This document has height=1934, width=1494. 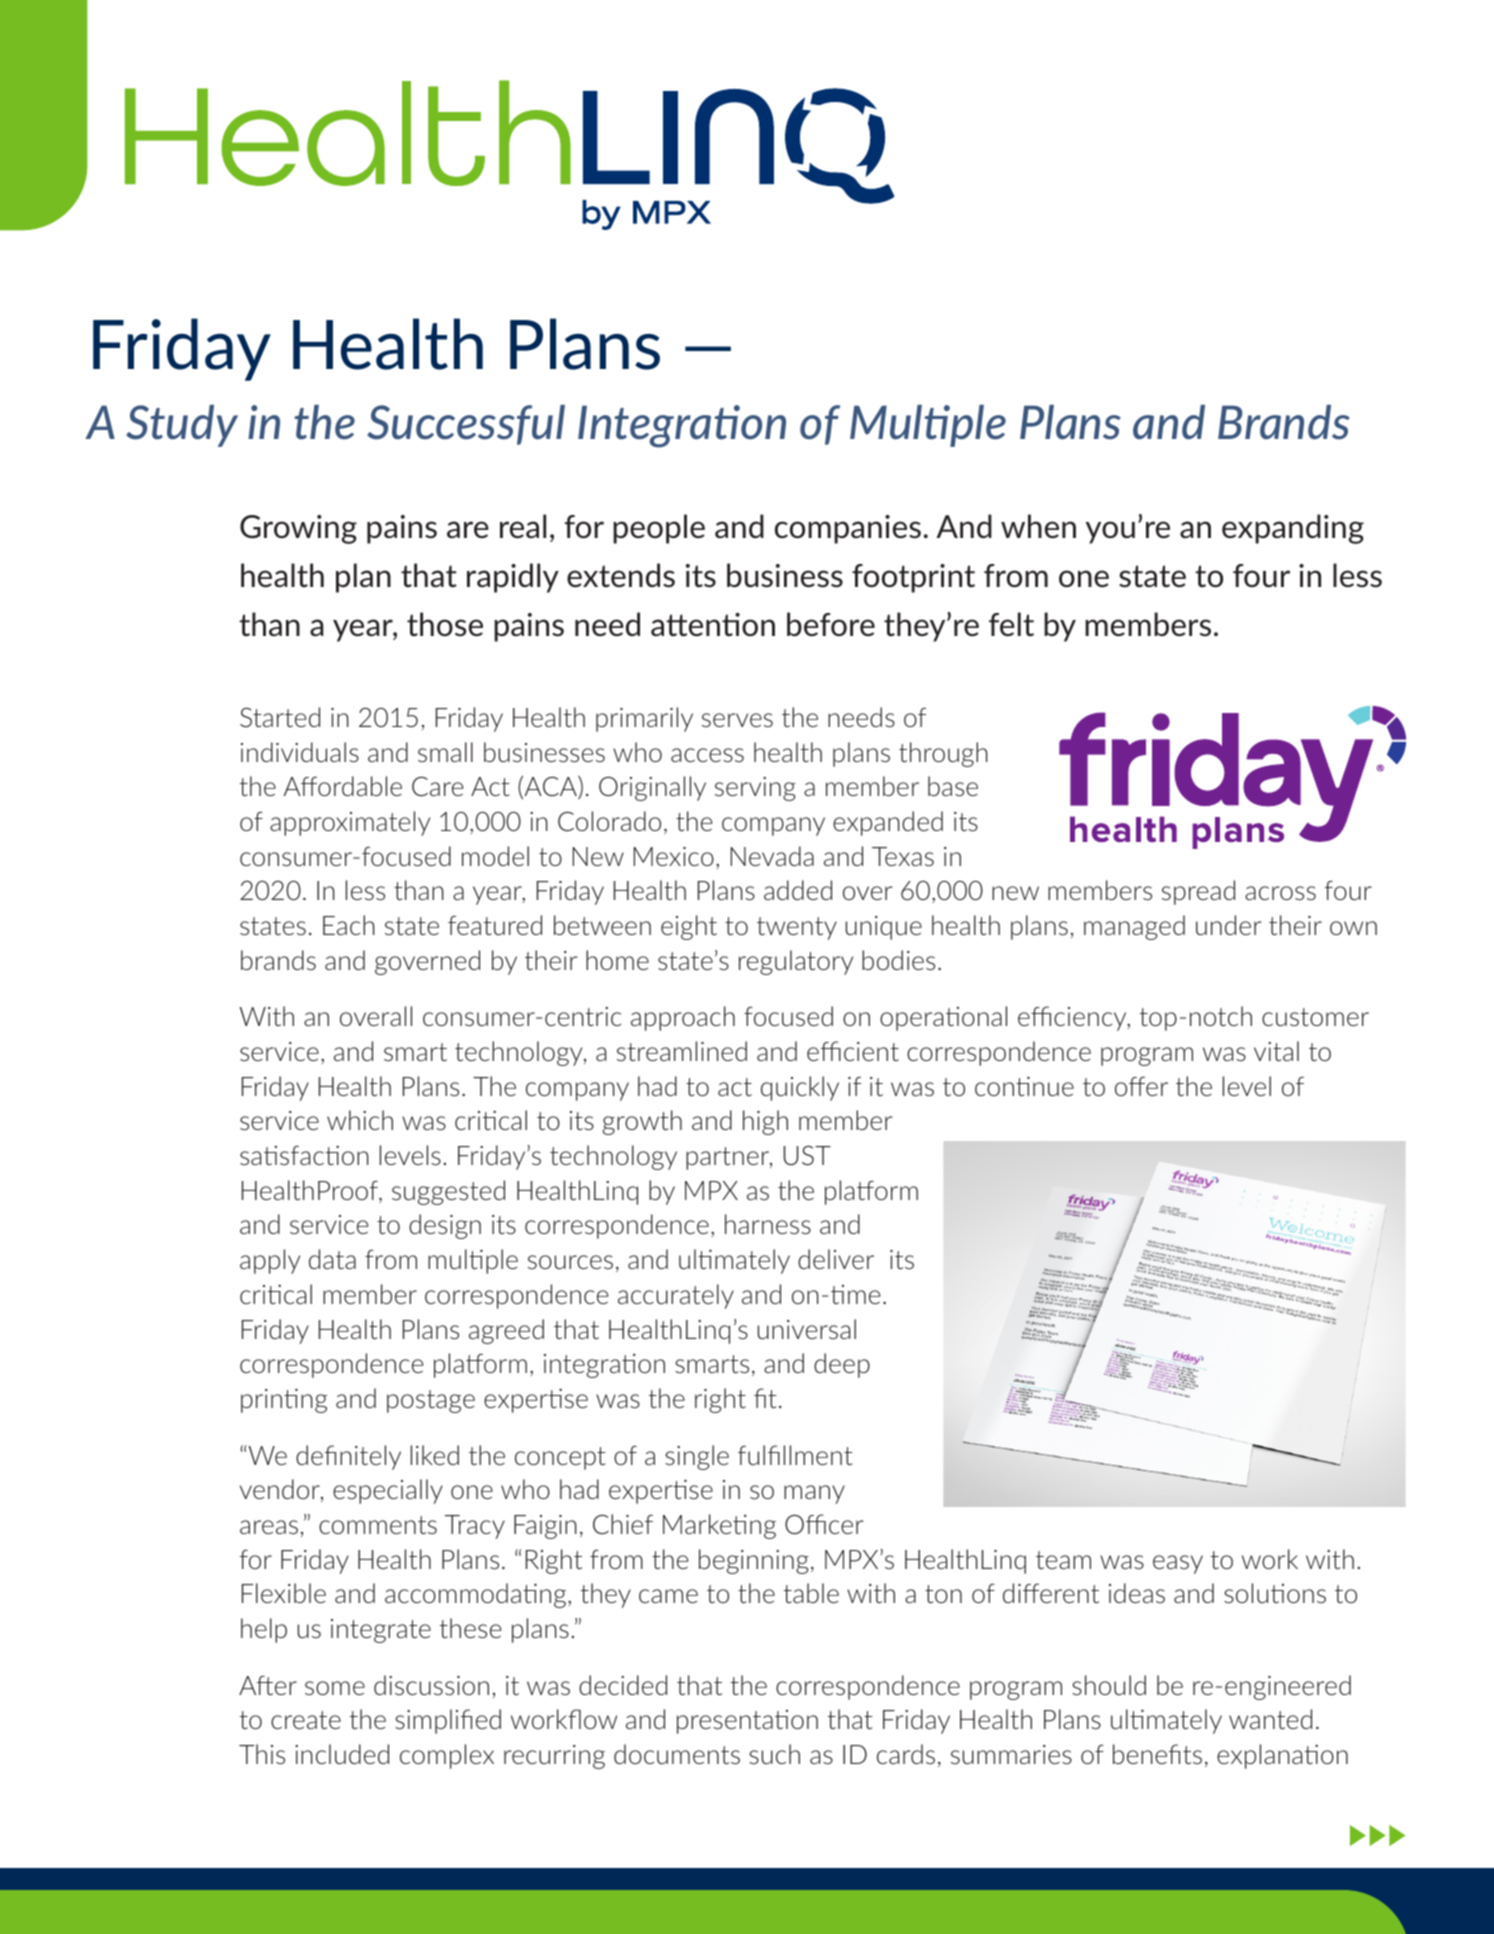 I want to click on offer, so click(x=1141, y=1086).
